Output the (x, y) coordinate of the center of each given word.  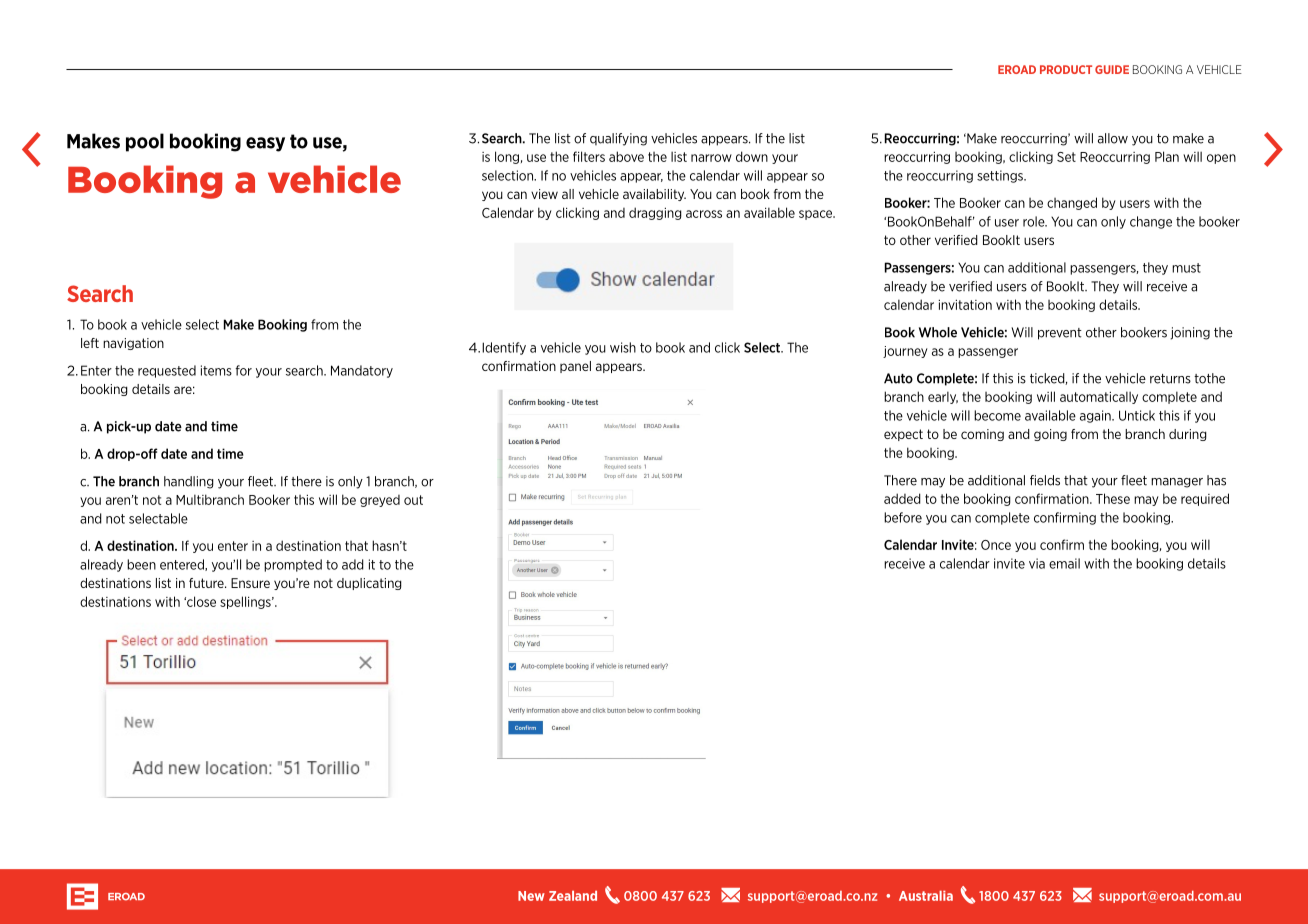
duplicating (369, 584)
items (216, 370)
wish (623, 347)
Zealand (573, 896)
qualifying (618, 139)
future (207, 583)
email (1064, 563)
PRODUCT (1066, 69)
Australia (926, 896)
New (531, 896)
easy (265, 144)
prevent (1060, 334)
